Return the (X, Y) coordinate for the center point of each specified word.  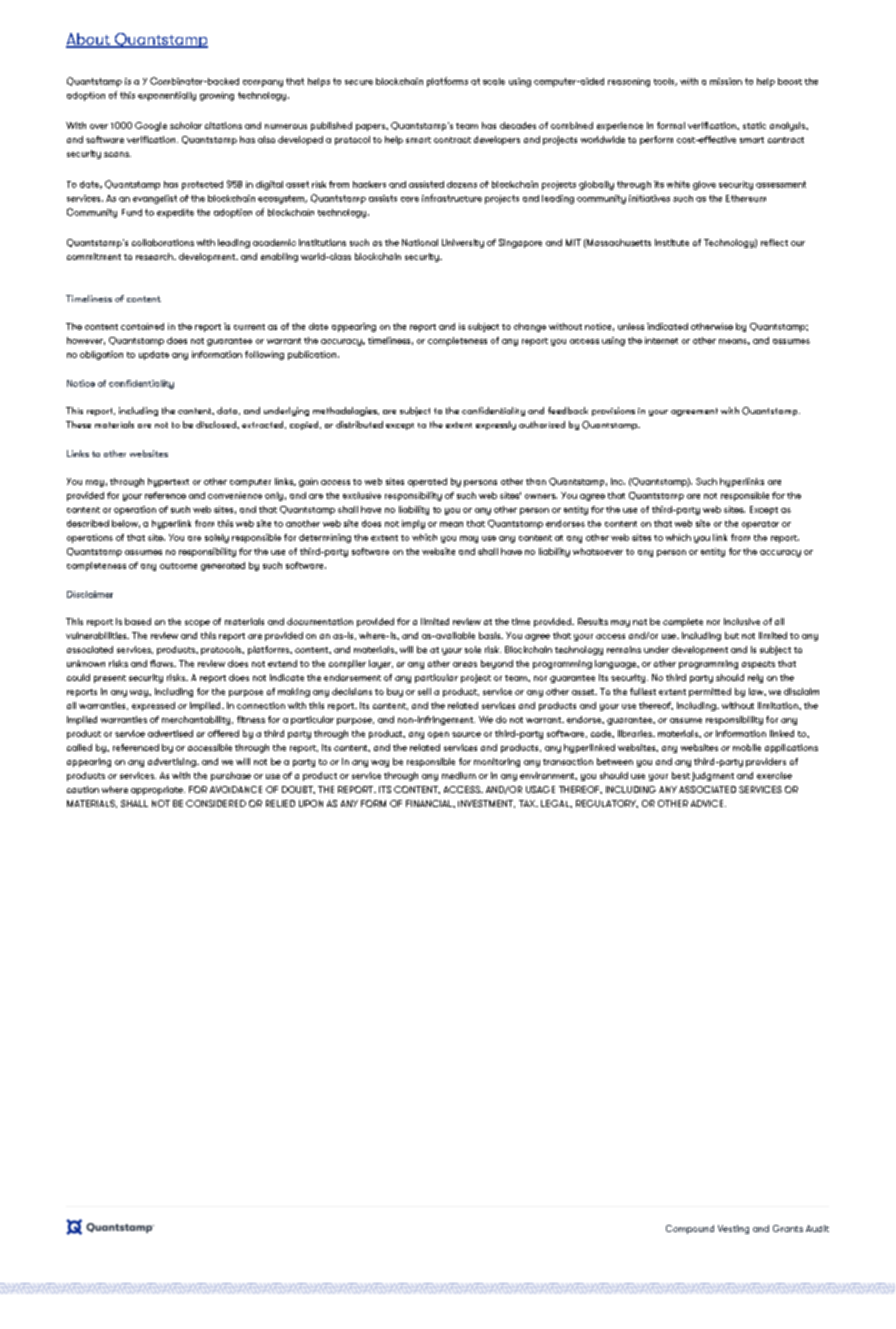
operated (427, 482)
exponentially (167, 96)
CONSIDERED (216, 803)
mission (726, 81)
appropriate (158, 790)
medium (459, 775)
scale (494, 81)
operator (760, 525)
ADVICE (708, 803)
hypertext (168, 482)
